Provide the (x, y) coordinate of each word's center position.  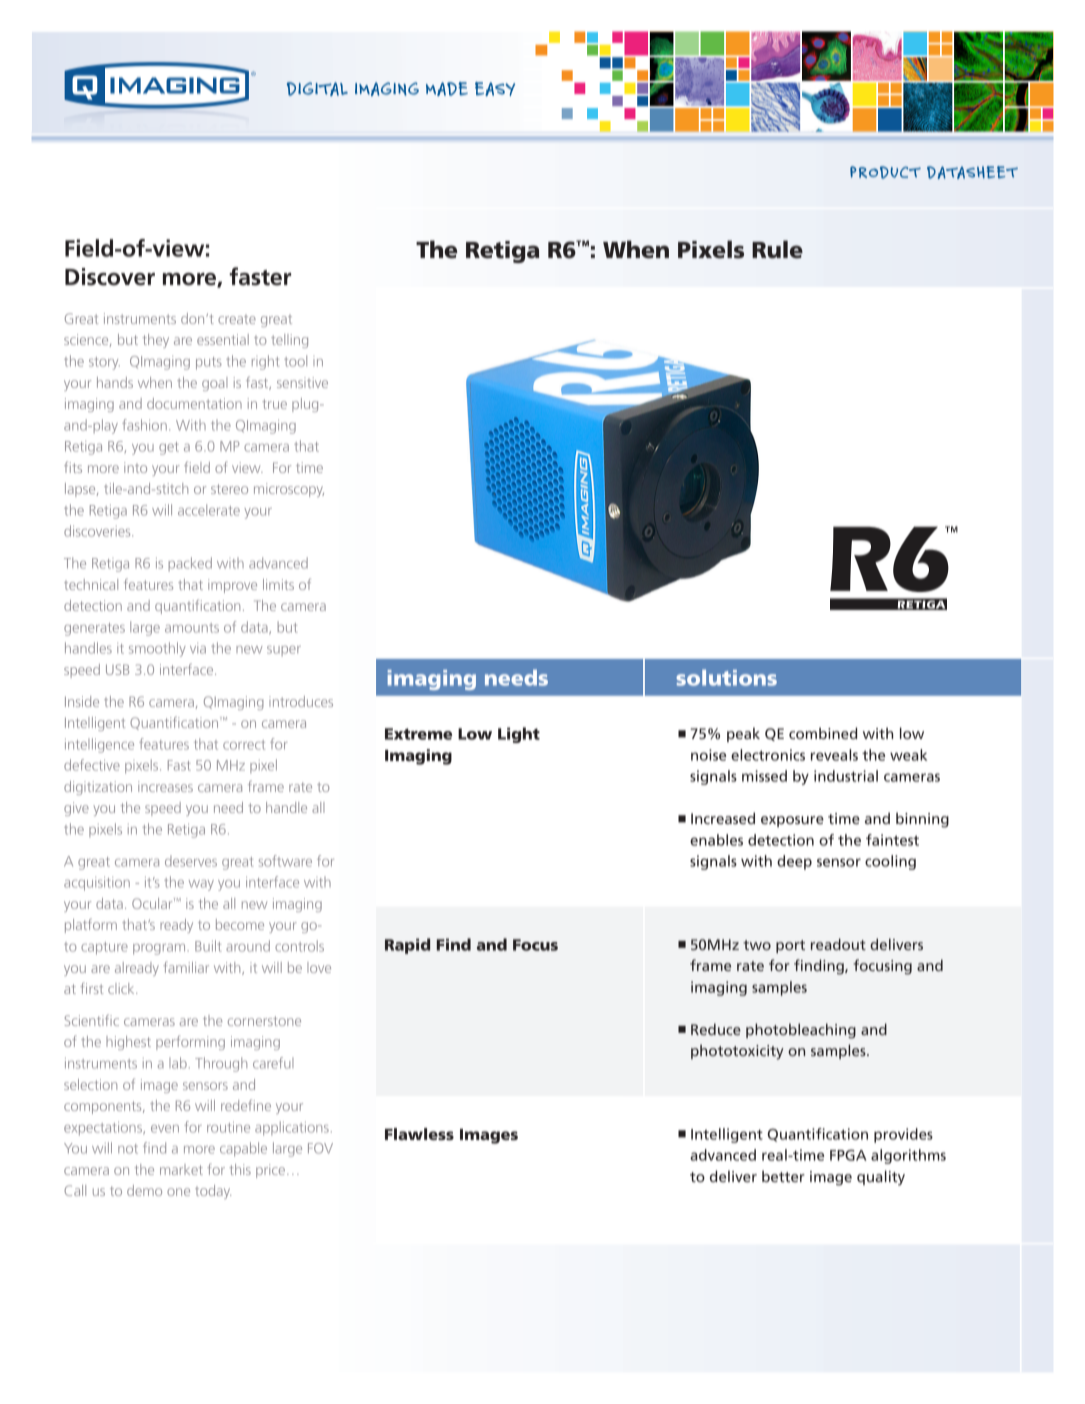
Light (519, 735)
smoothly (157, 649)
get (169, 448)
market (181, 1169)
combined (823, 733)
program (159, 949)
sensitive (302, 382)
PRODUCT (885, 172)
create (237, 319)
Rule (777, 249)
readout (838, 944)
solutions (726, 677)
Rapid (407, 946)
